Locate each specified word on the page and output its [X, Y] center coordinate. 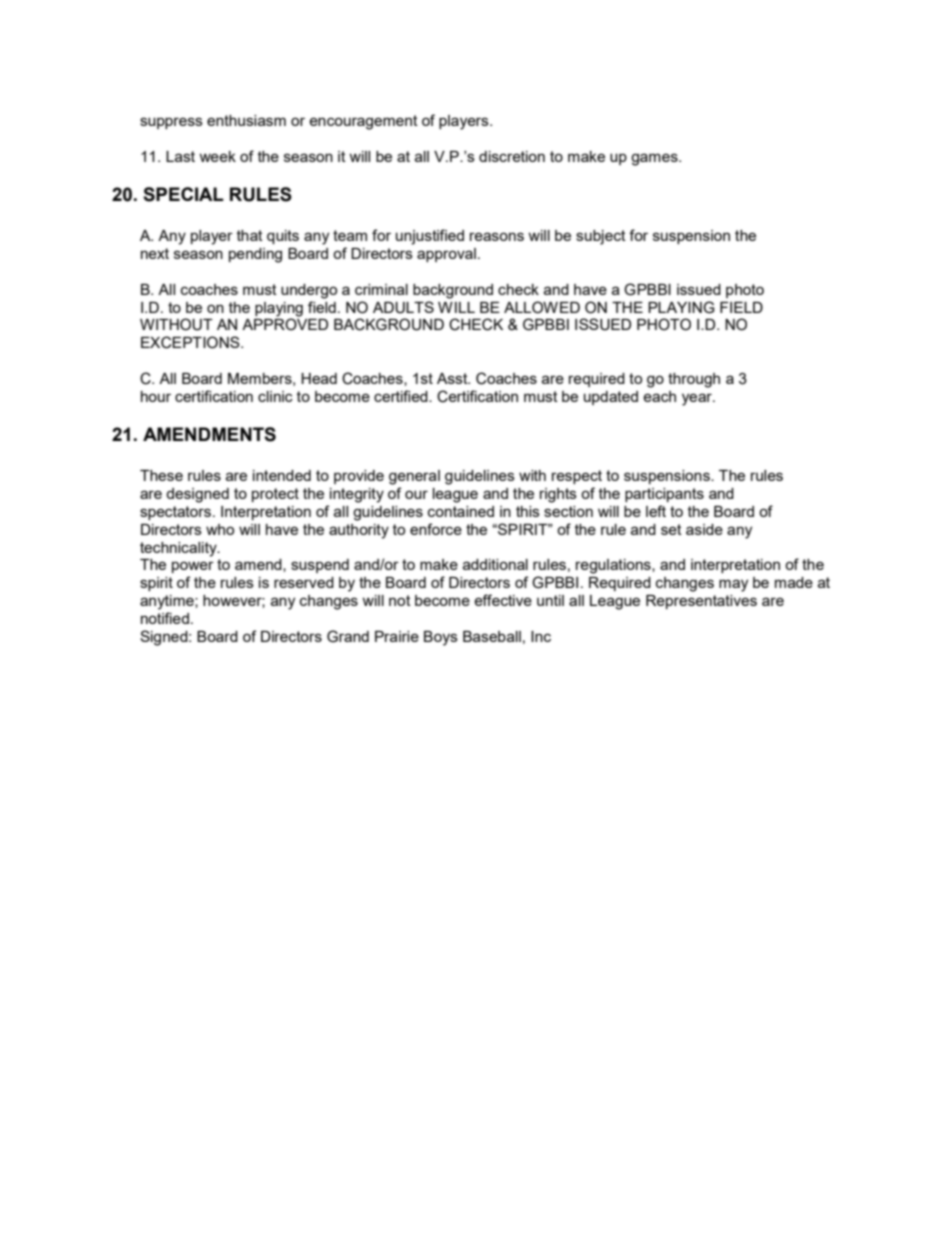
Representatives [701, 602]
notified [165, 618]
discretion [512, 156]
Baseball [492, 636]
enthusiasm [246, 120]
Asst [453, 378]
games [655, 159]
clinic [275, 396]
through [694, 380]
